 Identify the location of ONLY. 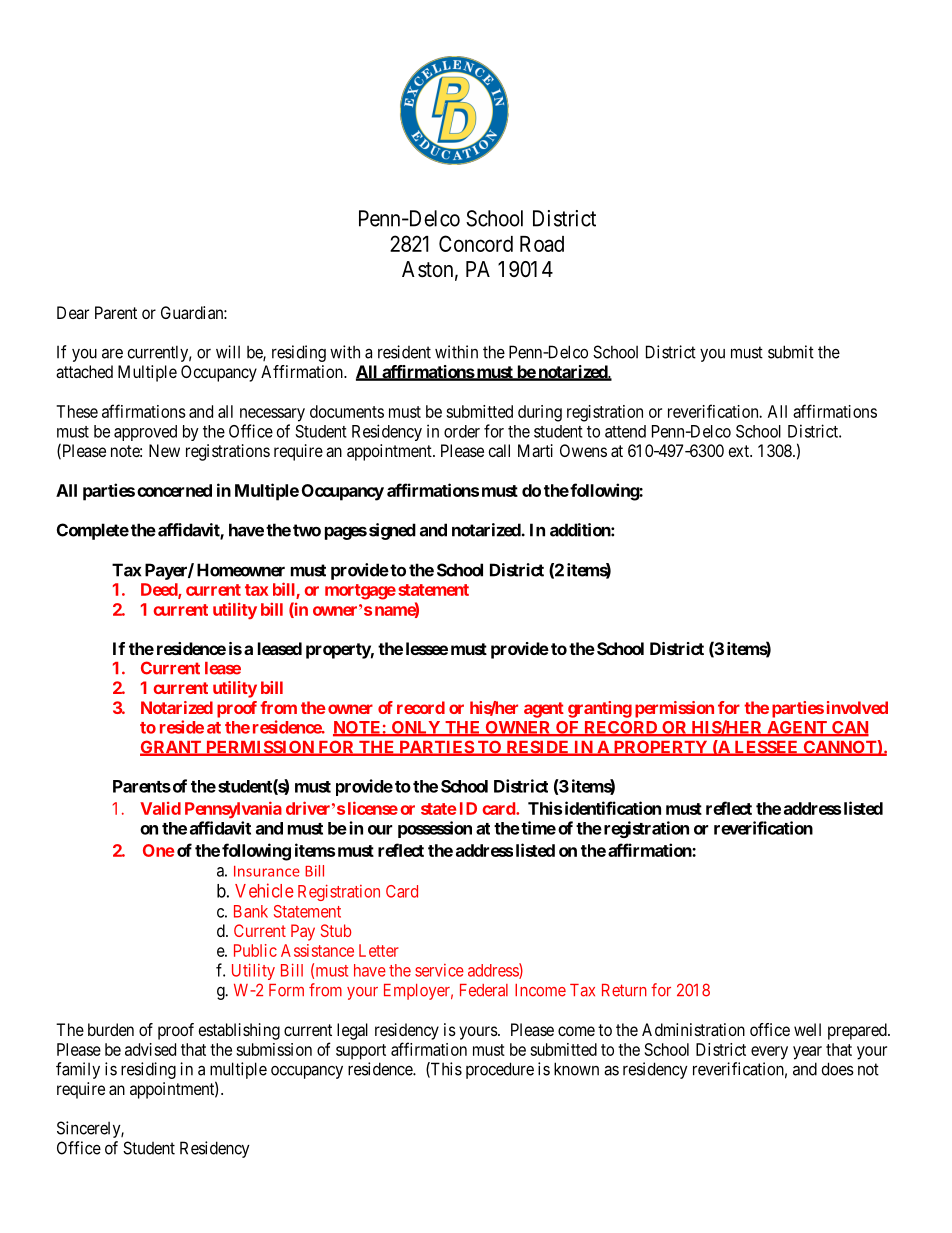
(416, 728).
